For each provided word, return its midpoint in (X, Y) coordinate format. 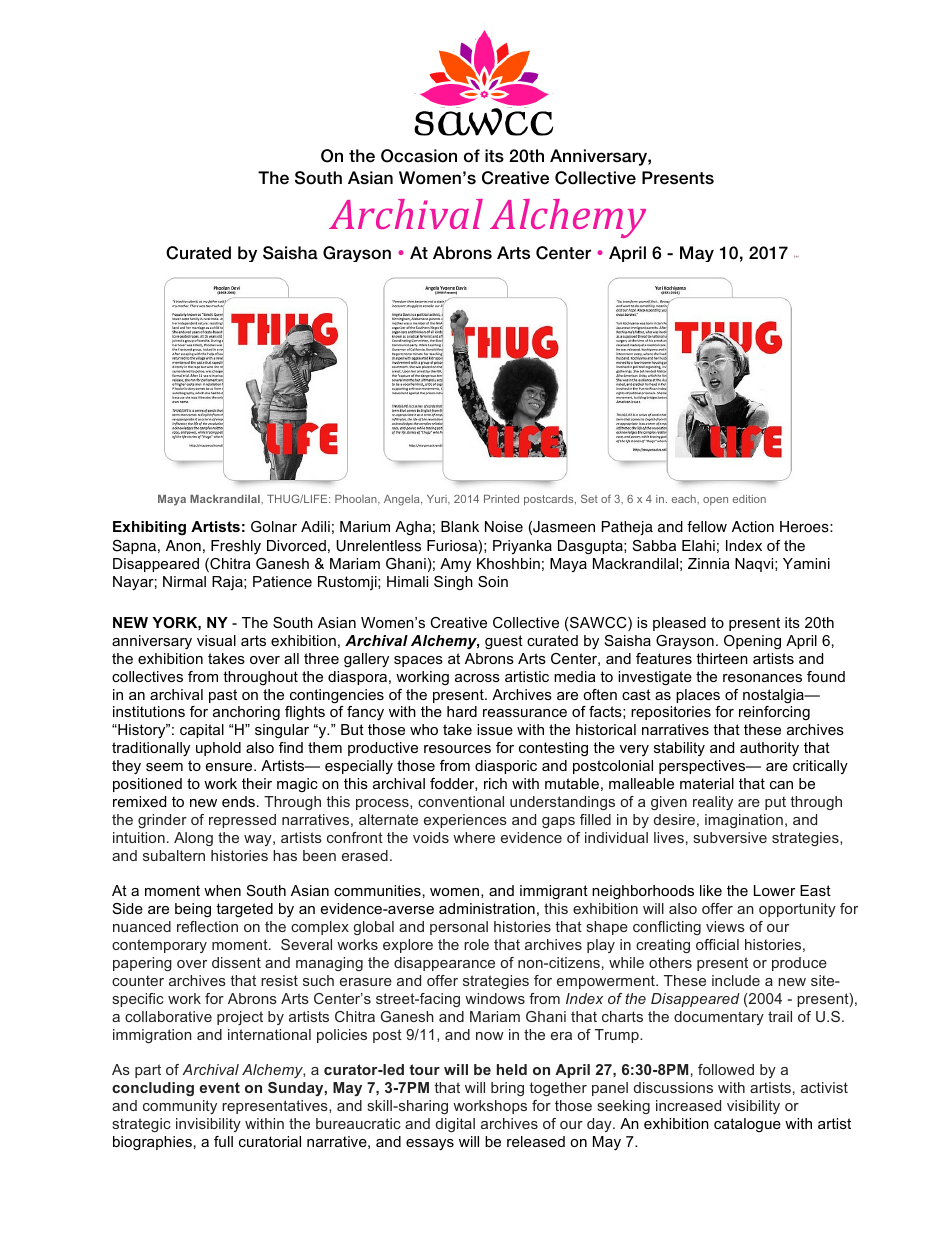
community (180, 1107)
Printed (501, 499)
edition (749, 499)
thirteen (722, 658)
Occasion (419, 156)
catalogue (747, 1125)
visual (216, 640)
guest (504, 642)
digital (455, 1125)
